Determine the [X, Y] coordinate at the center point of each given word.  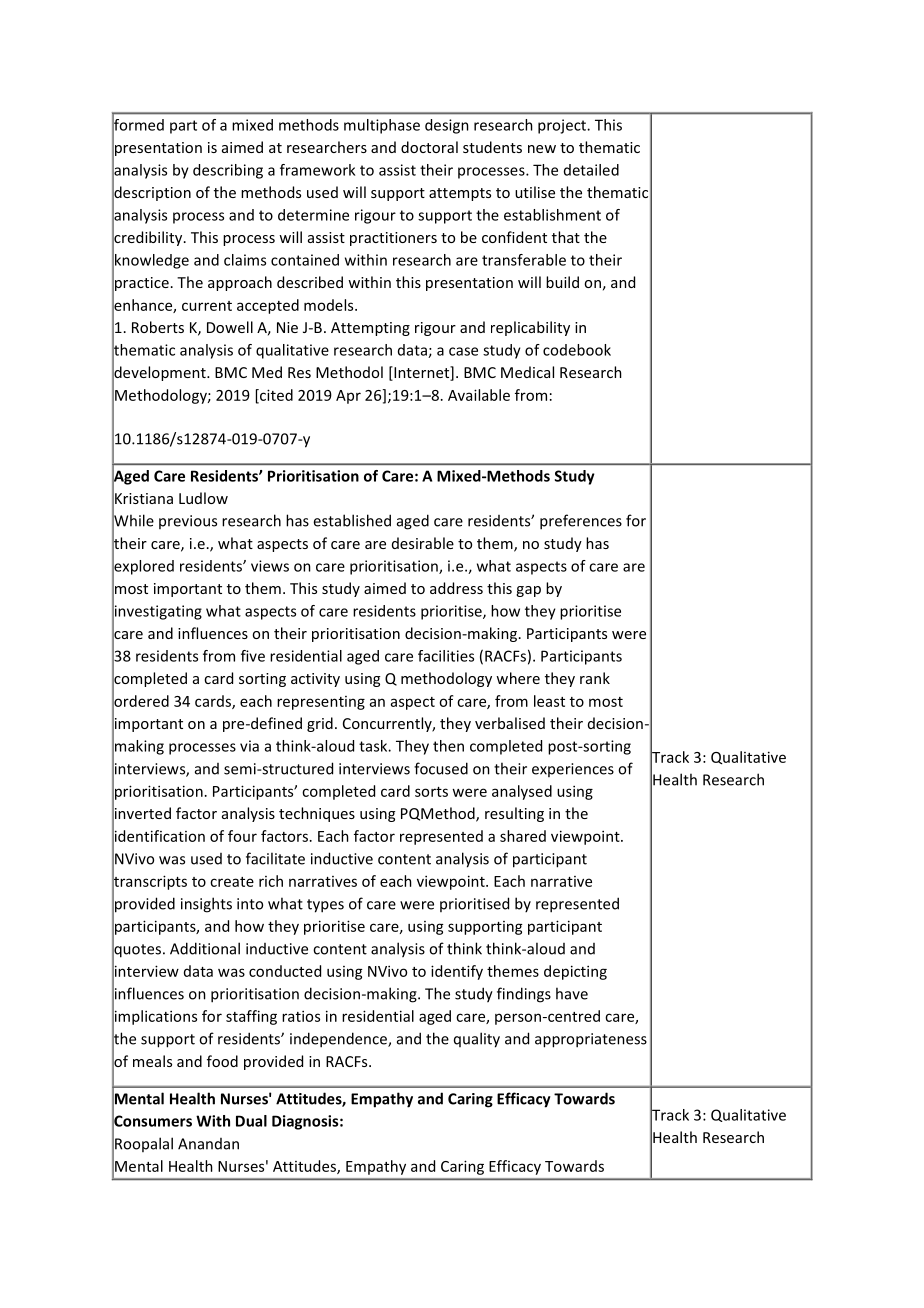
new [542, 149]
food [222, 1061]
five [253, 656]
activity [315, 680]
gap [528, 591]
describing [228, 171]
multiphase [382, 126]
